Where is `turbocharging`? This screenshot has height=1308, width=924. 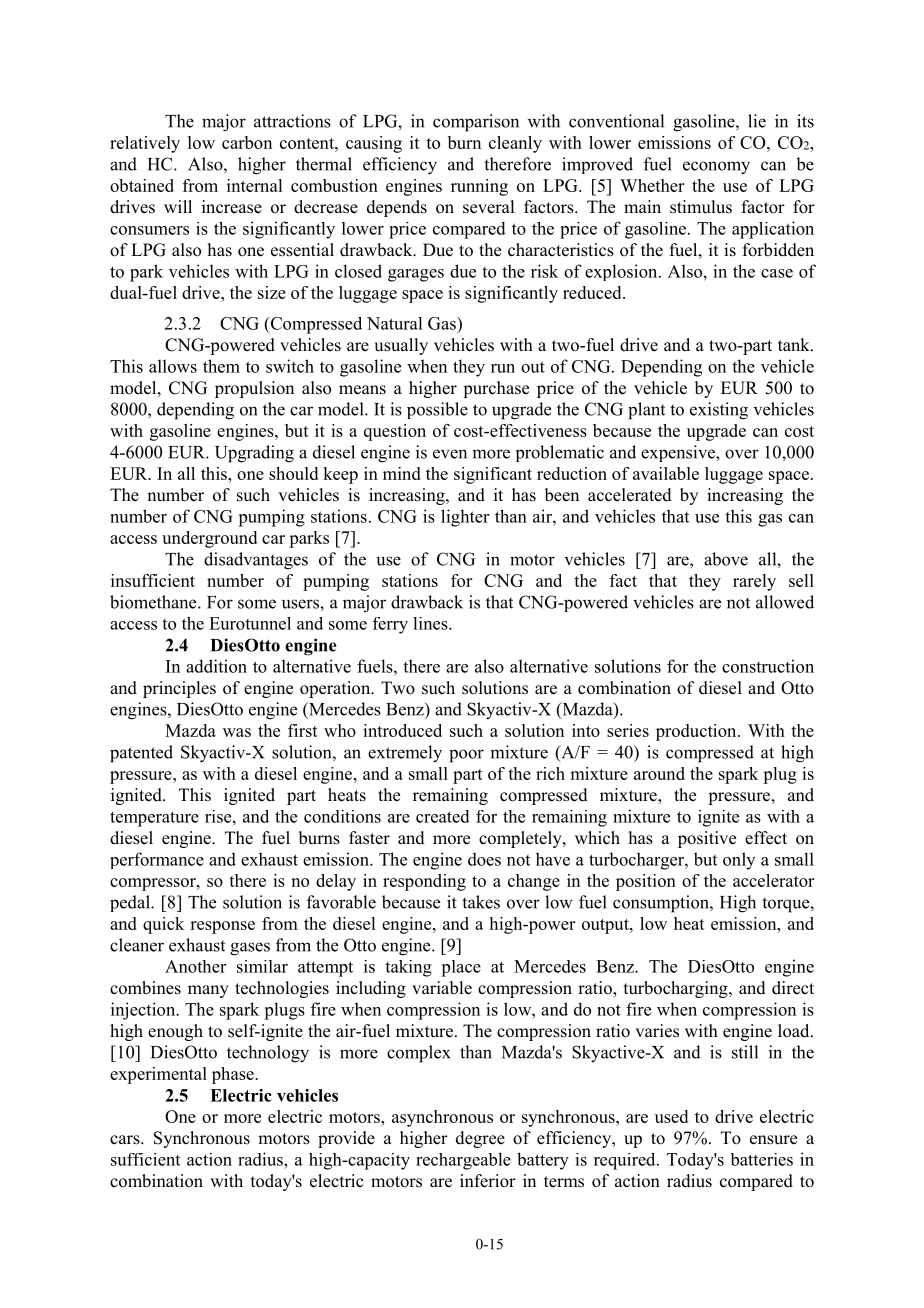 turbocharging is located at coordinates (677, 989).
